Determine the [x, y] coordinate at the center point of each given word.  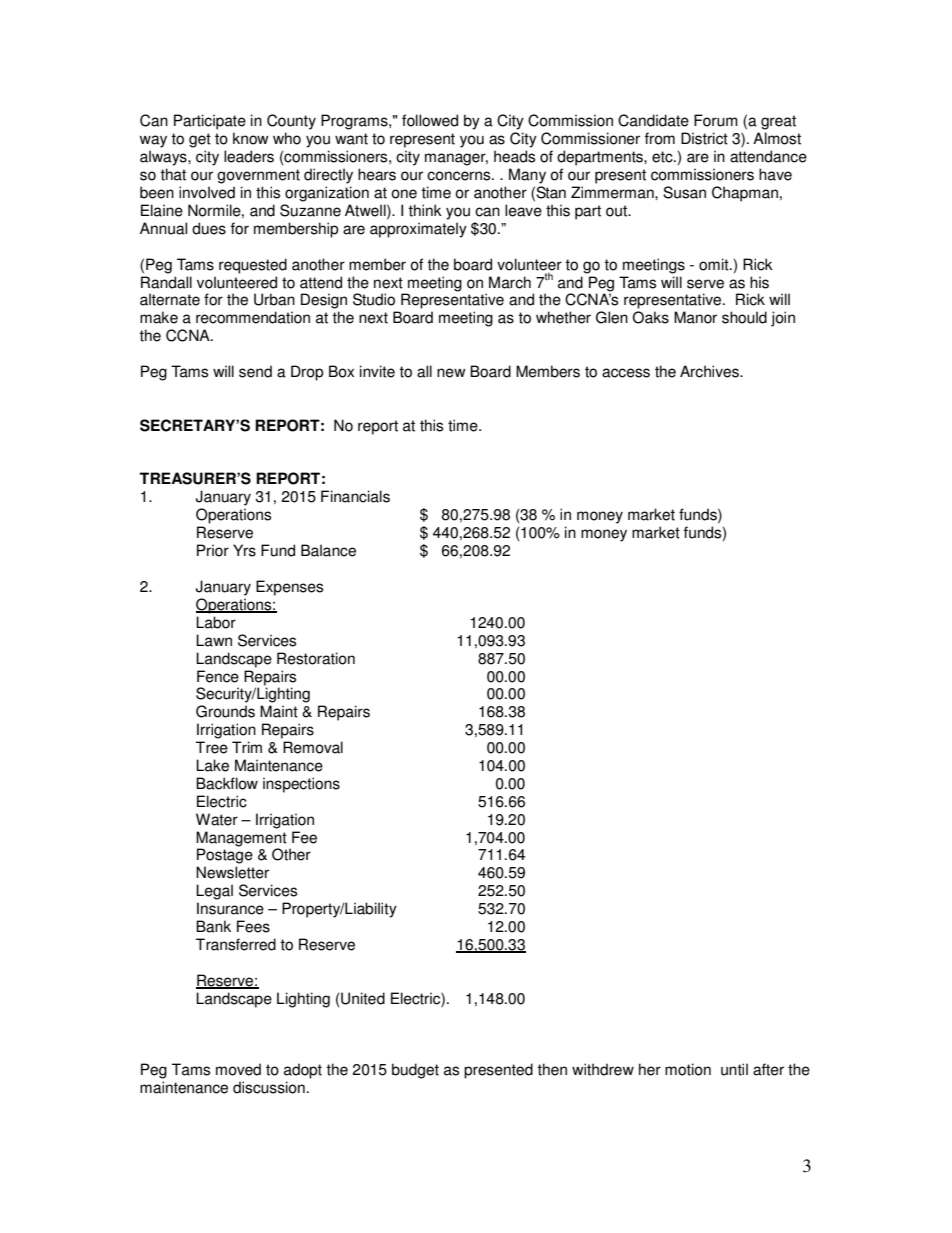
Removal [313, 747]
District [704, 138]
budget [415, 1071]
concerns [460, 176]
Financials [355, 496]
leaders [249, 156]
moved [238, 1069]
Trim [247, 747]
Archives [710, 371]
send [255, 371]
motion [688, 1069]
